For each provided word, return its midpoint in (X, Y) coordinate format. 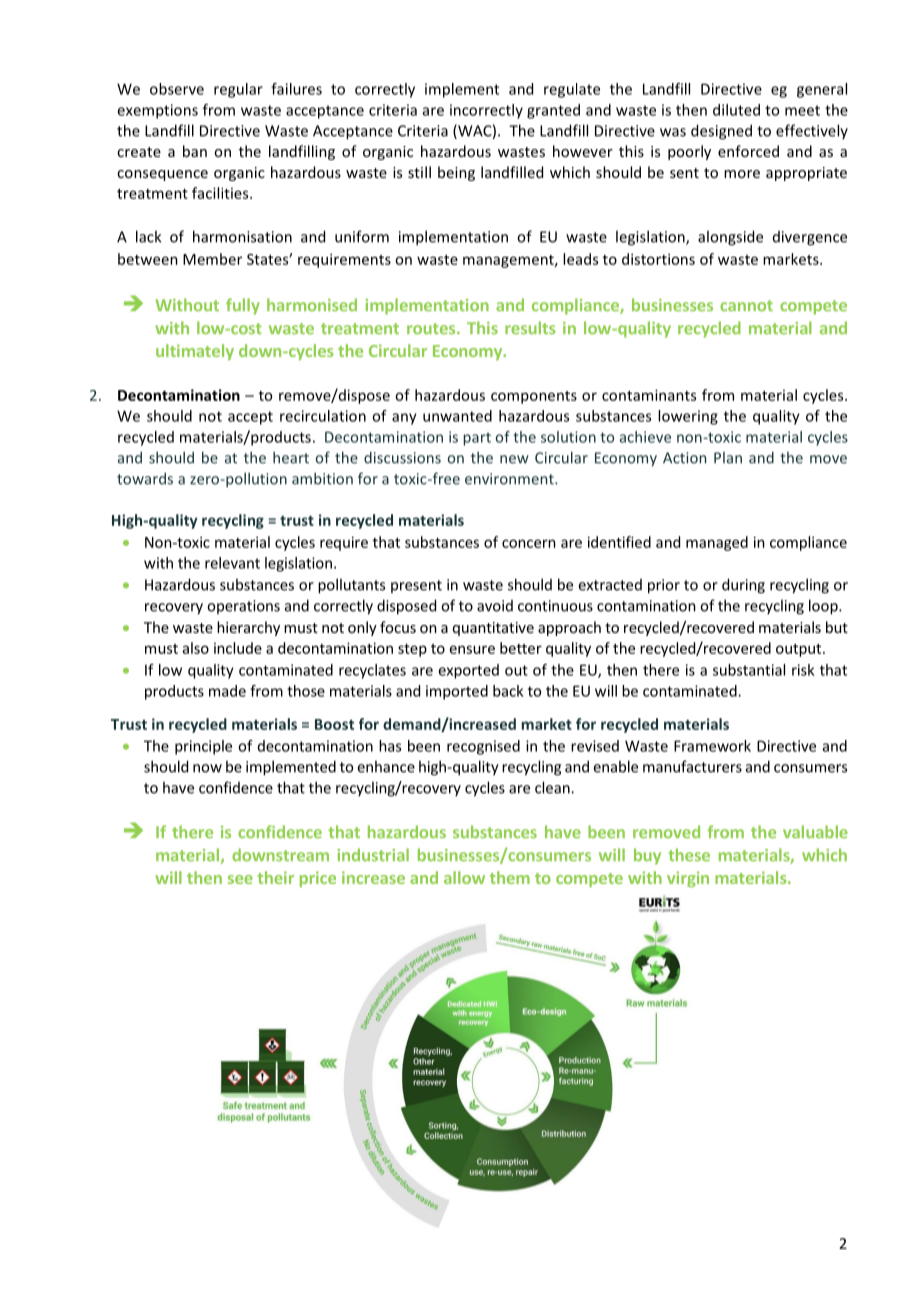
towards (145, 479)
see (240, 879)
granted (553, 111)
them (510, 877)
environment (510, 479)
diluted (736, 110)
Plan (728, 458)
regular (238, 90)
